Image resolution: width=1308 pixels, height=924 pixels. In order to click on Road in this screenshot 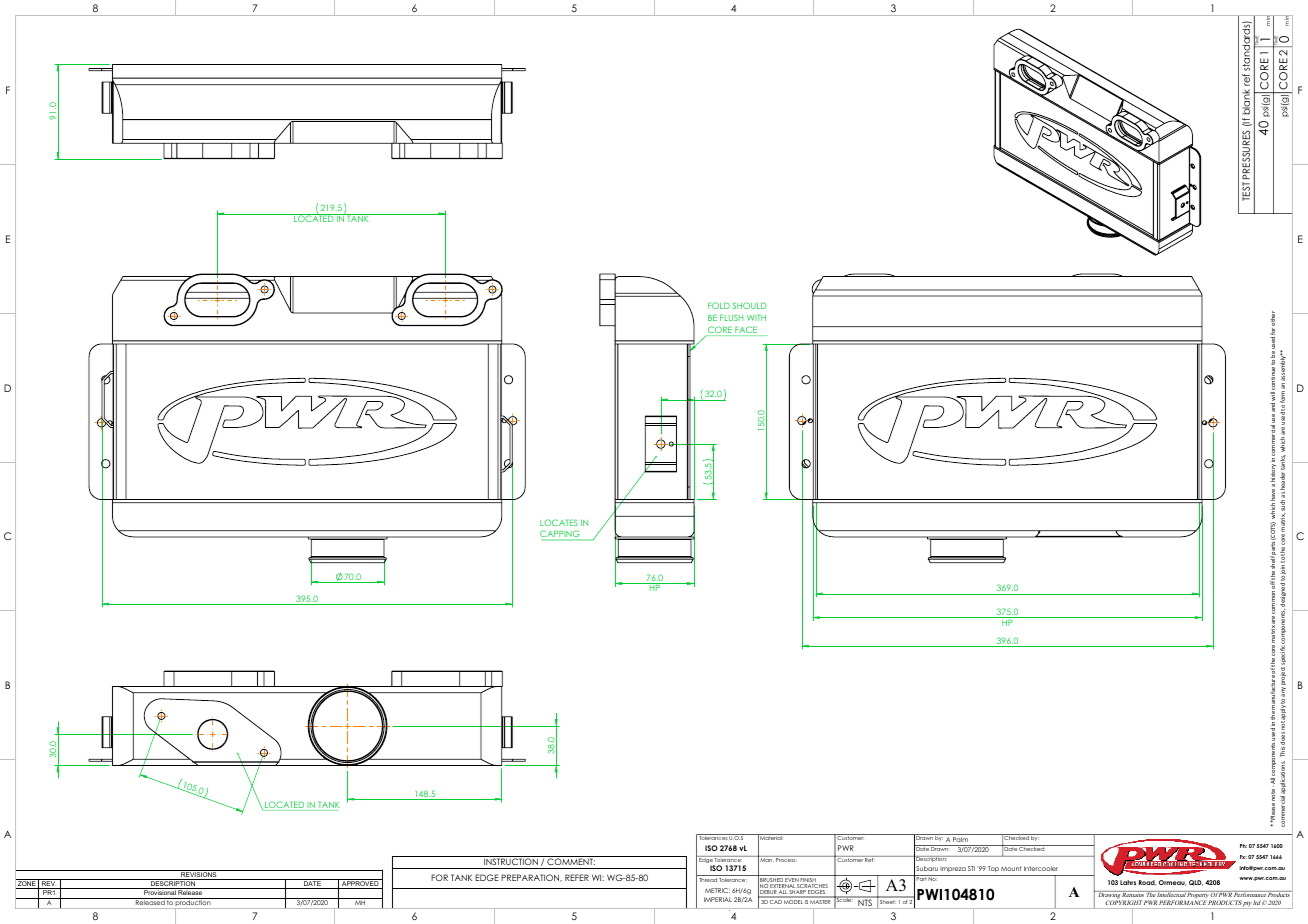, I will do `click(1148, 883)`.
